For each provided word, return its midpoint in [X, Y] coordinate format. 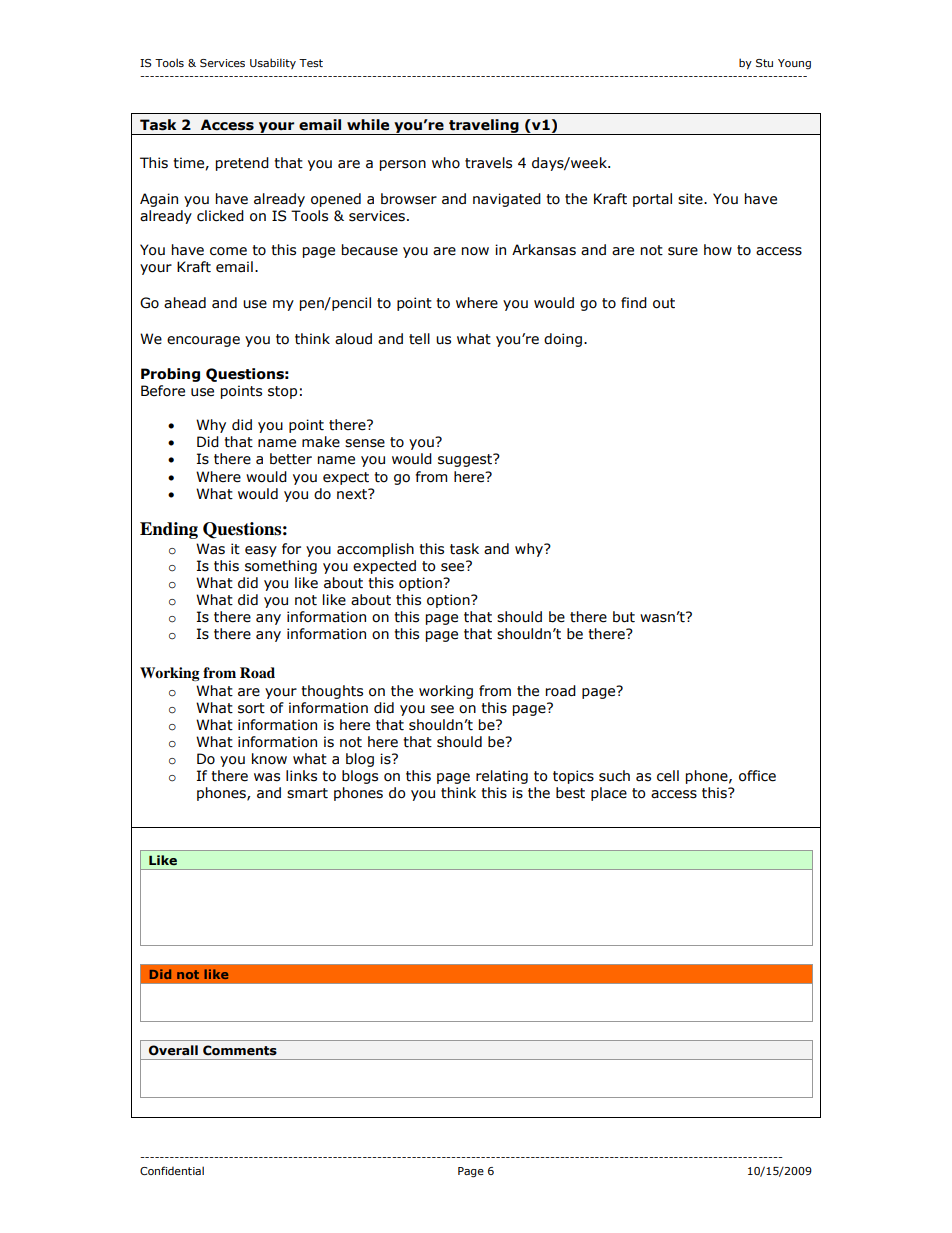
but [624, 617]
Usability [273, 63]
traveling [484, 127]
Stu [764, 63]
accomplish [375, 550]
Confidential [172, 1170]
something [281, 567]
